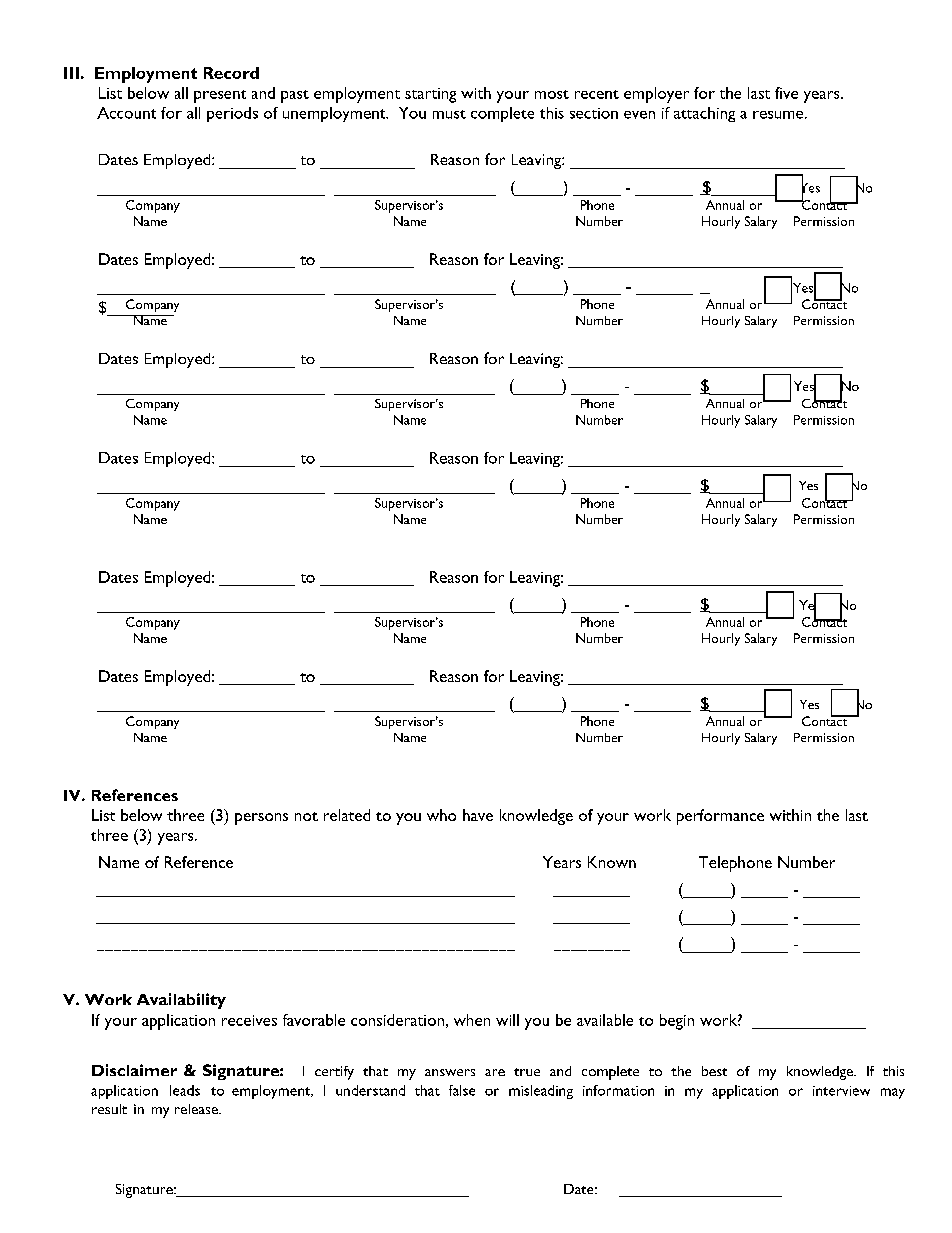 The image size is (952, 1233). What do you see at coordinates (495, 1072) in the screenshot?
I see `are` at bounding box center [495, 1072].
